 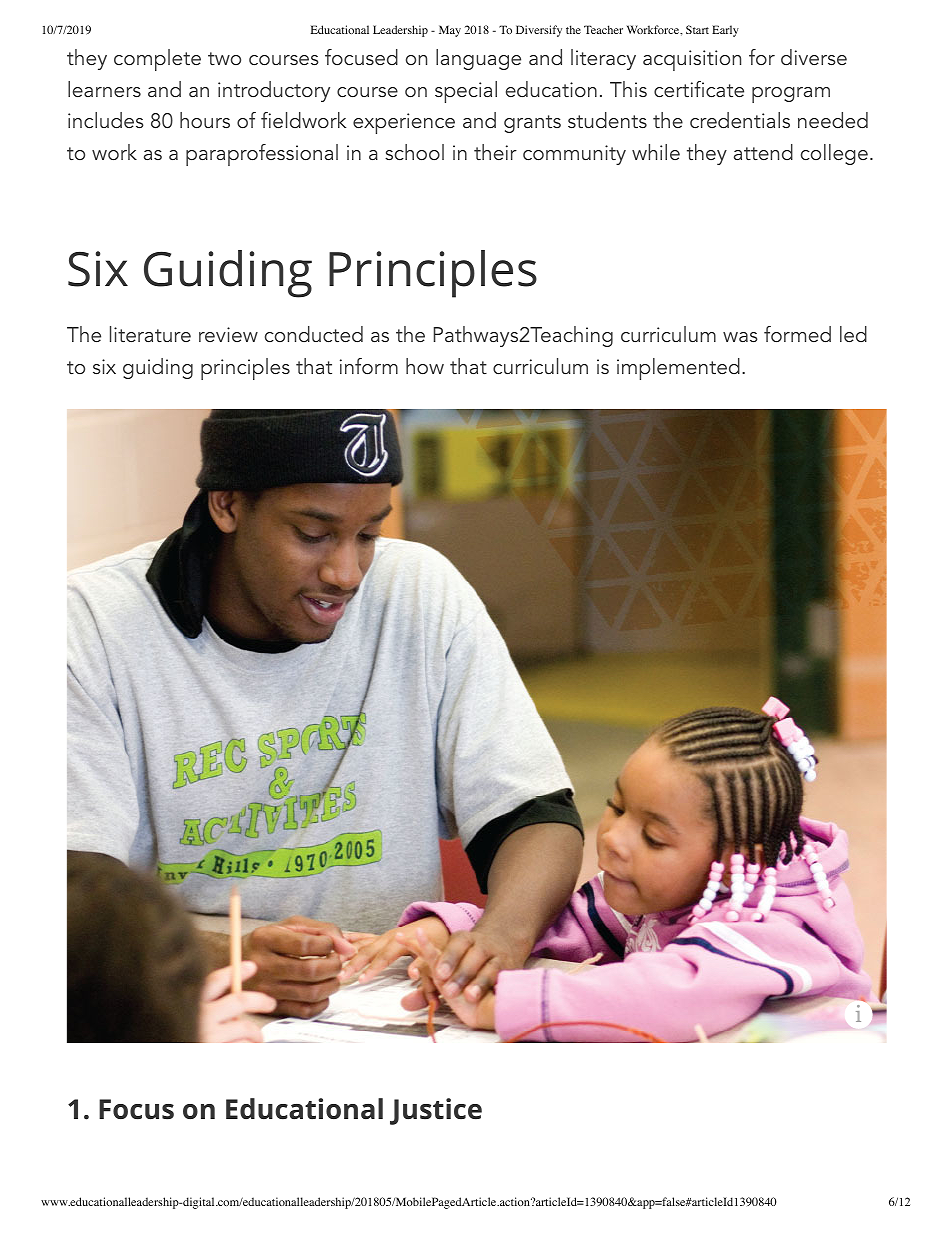 What do you see at coordinates (740, 337) in the image?
I see `was` at bounding box center [740, 337].
